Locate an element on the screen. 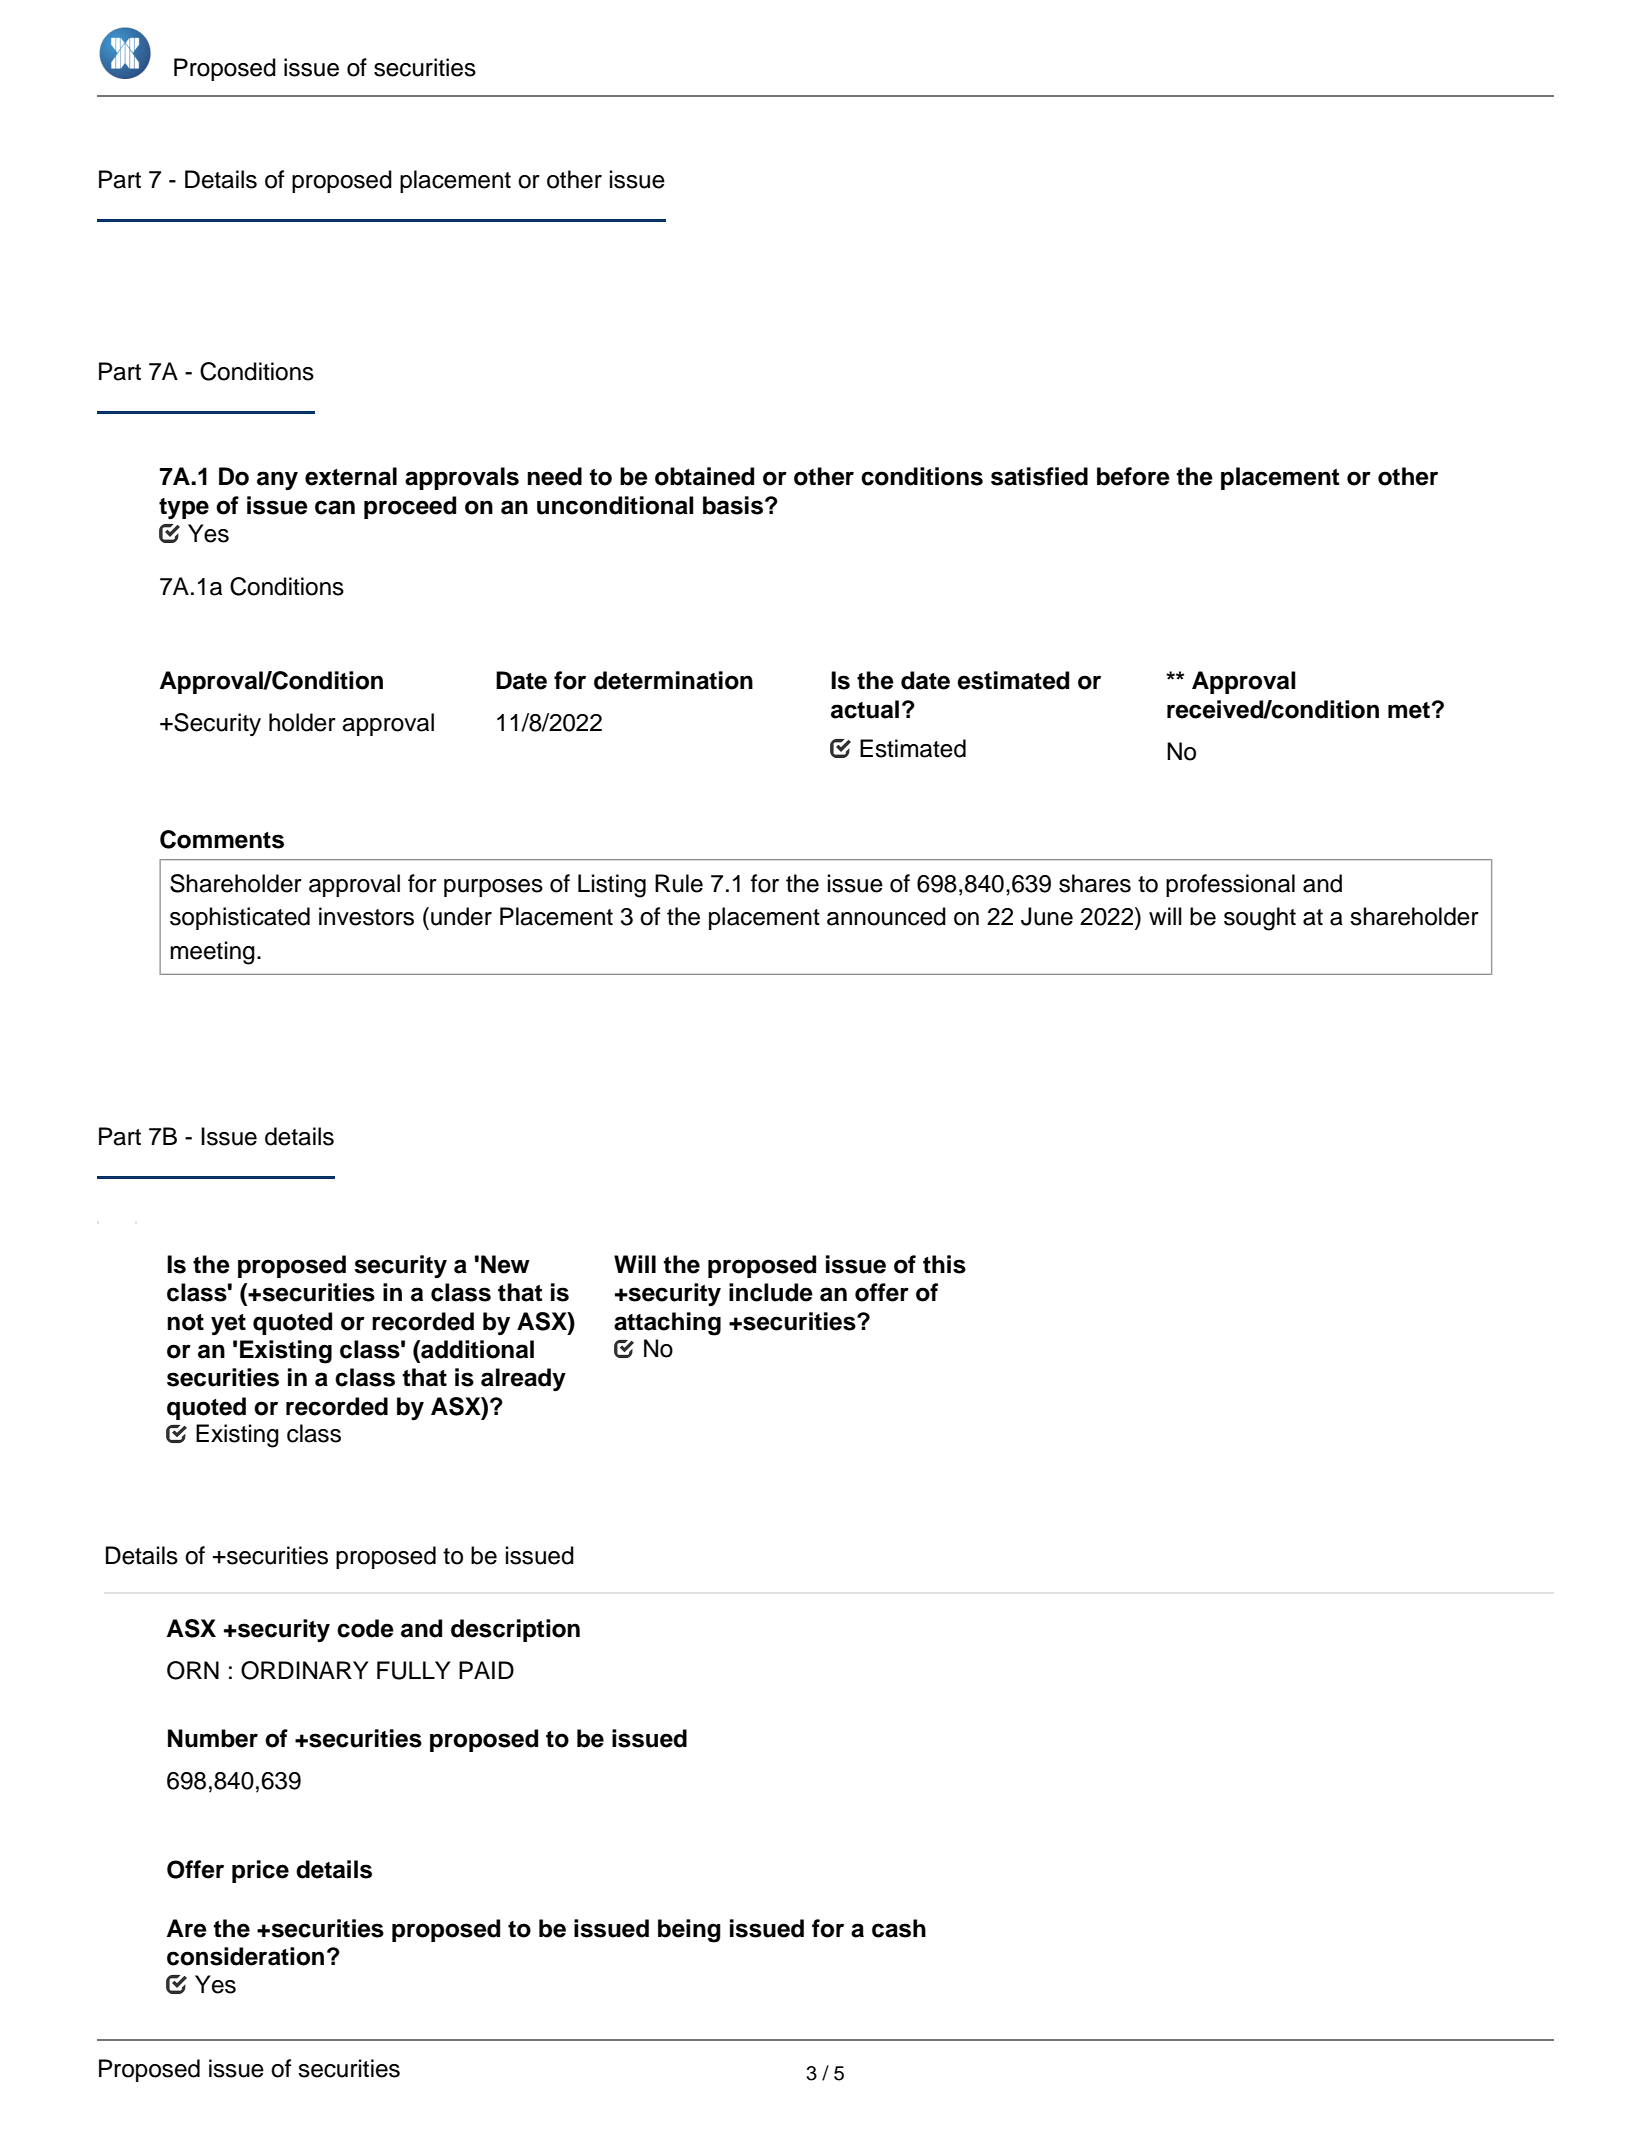  professional is located at coordinates (1230, 885).
